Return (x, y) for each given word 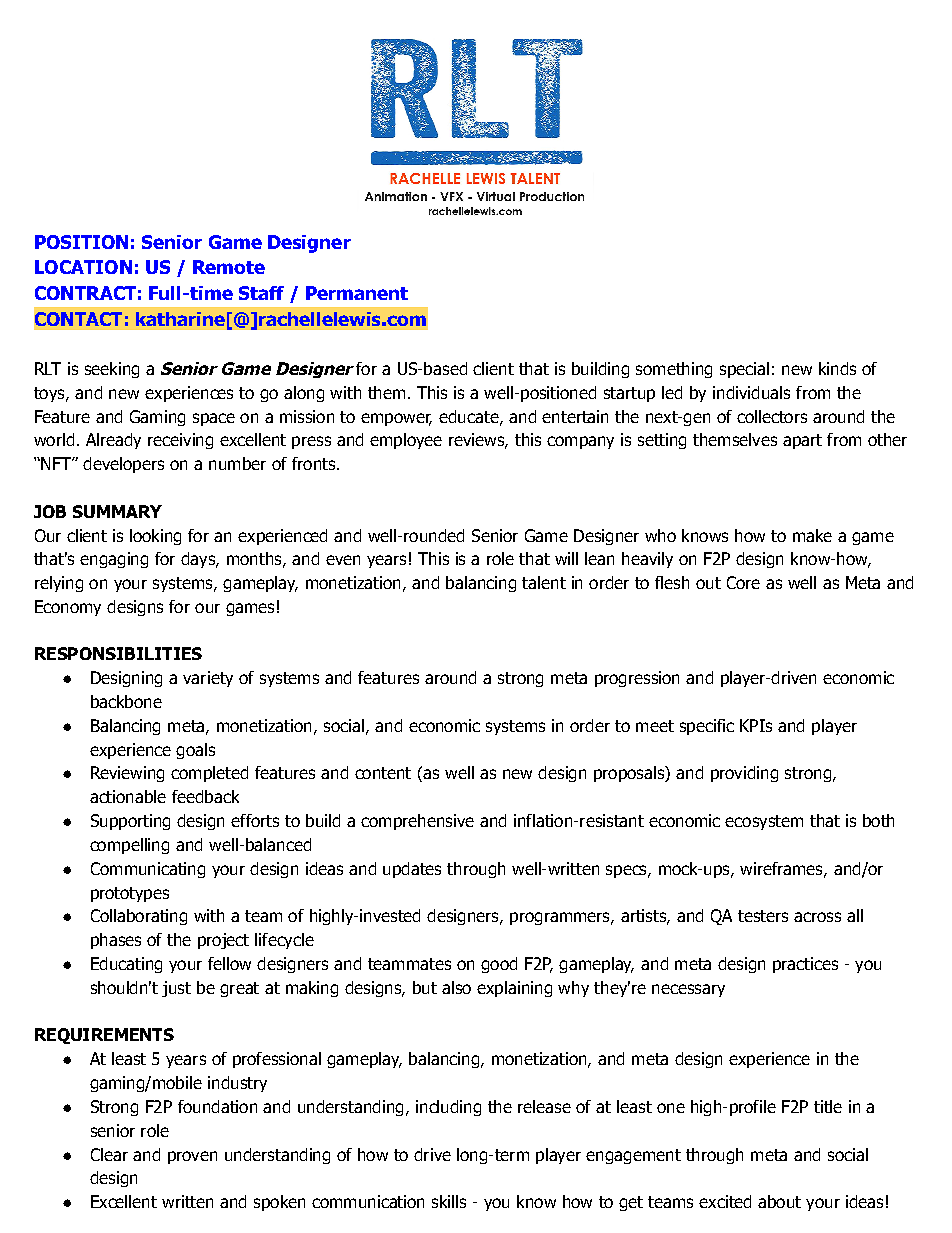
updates (412, 870)
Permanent (357, 293)
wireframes (782, 869)
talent (544, 582)
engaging (114, 560)
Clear (109, 1154)
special (744, 370)
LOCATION (83, 267)
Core (743, 582)
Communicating (148, 870)
